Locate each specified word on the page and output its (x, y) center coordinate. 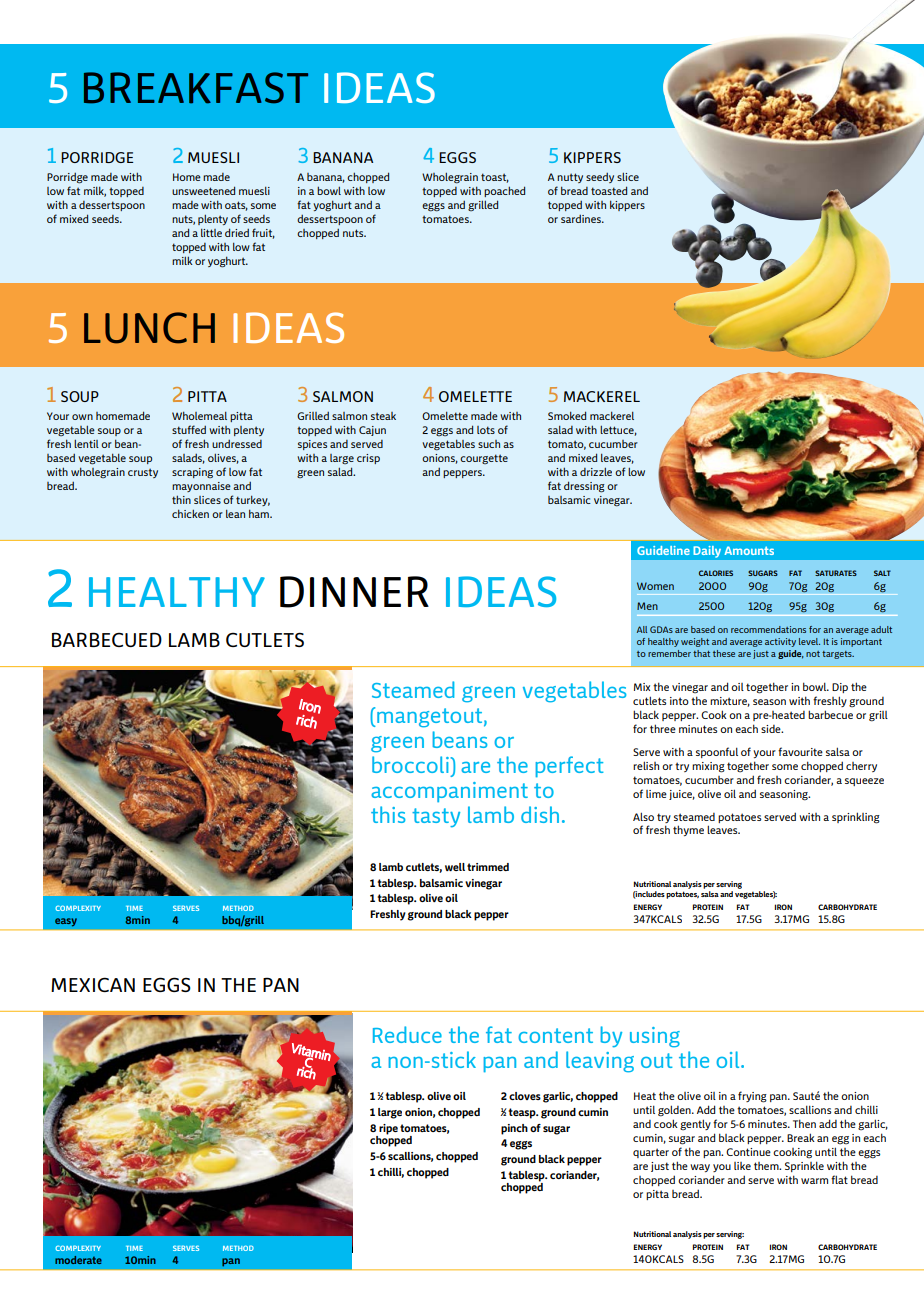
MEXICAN (93, 984)
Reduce (407, 1034)
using (655, 1037)
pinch (514, 1129)
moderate (78, 1260)
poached (504, 191)
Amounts (749, 550)
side (772, 729)
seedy (600, 178)
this (388, 814)
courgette (484, 459)
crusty (143, 473)
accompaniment (449, 792)
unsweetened (203, 190)
